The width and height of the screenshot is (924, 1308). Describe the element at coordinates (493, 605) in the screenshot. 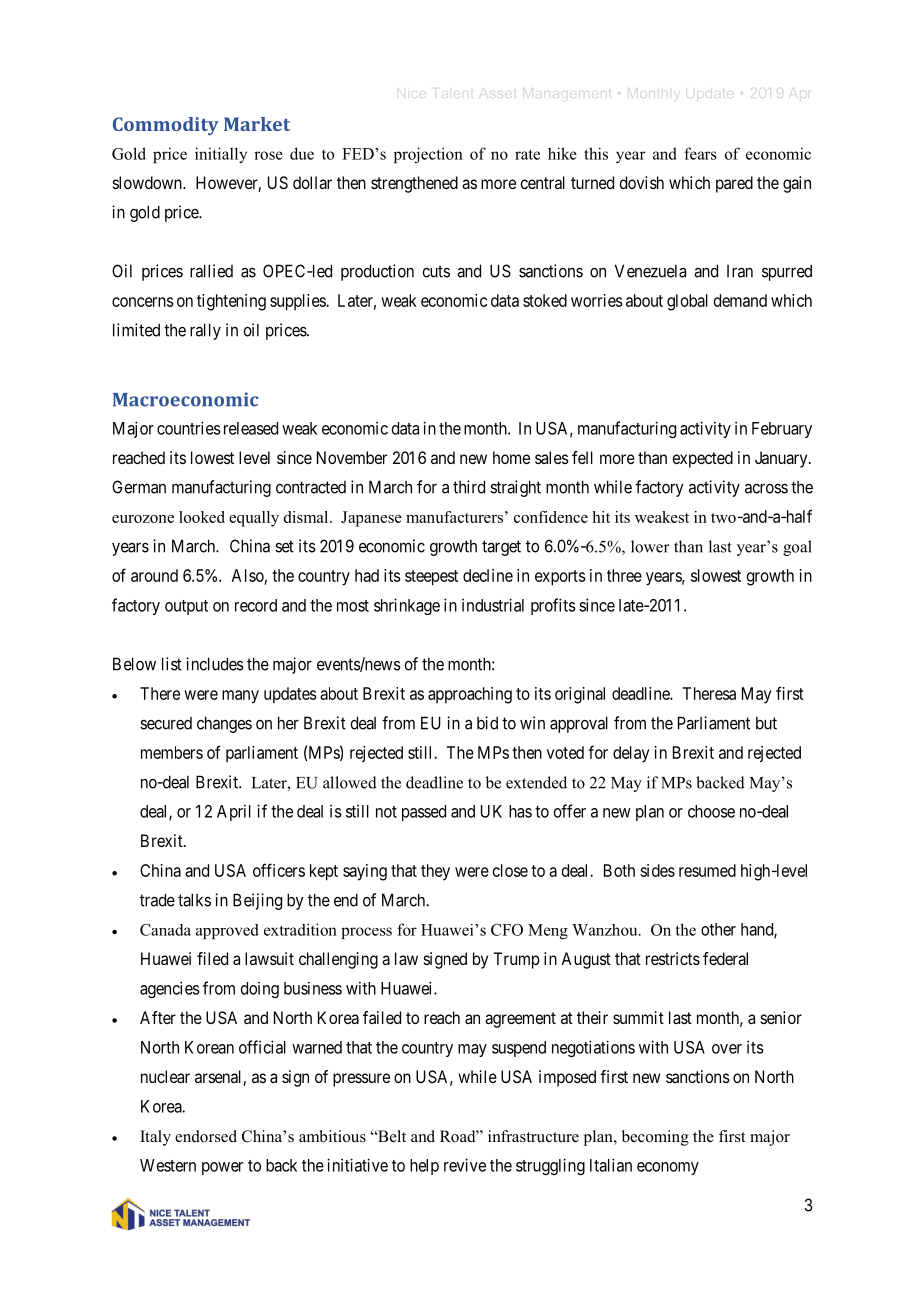

I see `industrial` at that location.
